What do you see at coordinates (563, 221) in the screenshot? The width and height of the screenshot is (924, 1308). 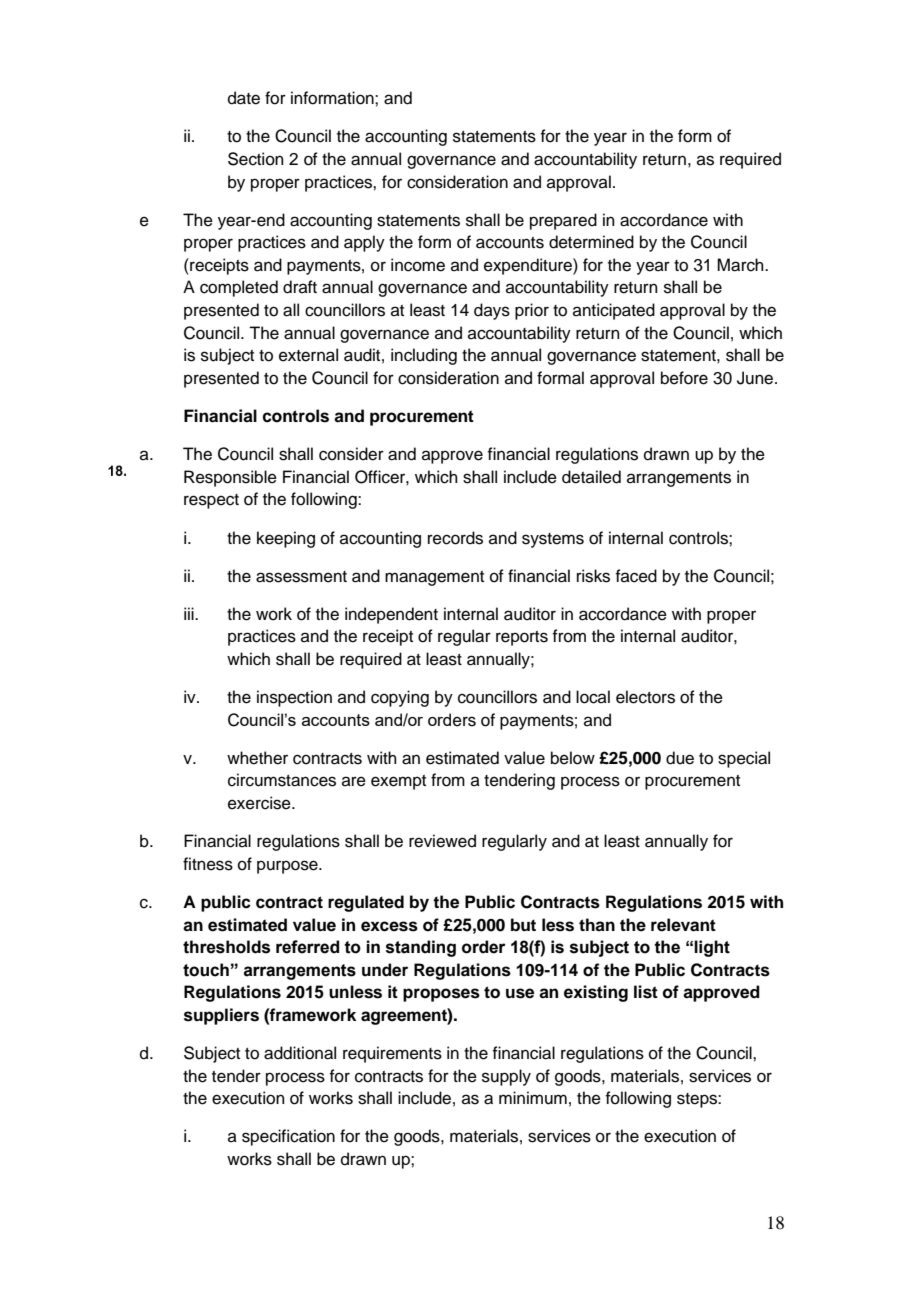 I see `prepared` at bounding box center [563, 221].
